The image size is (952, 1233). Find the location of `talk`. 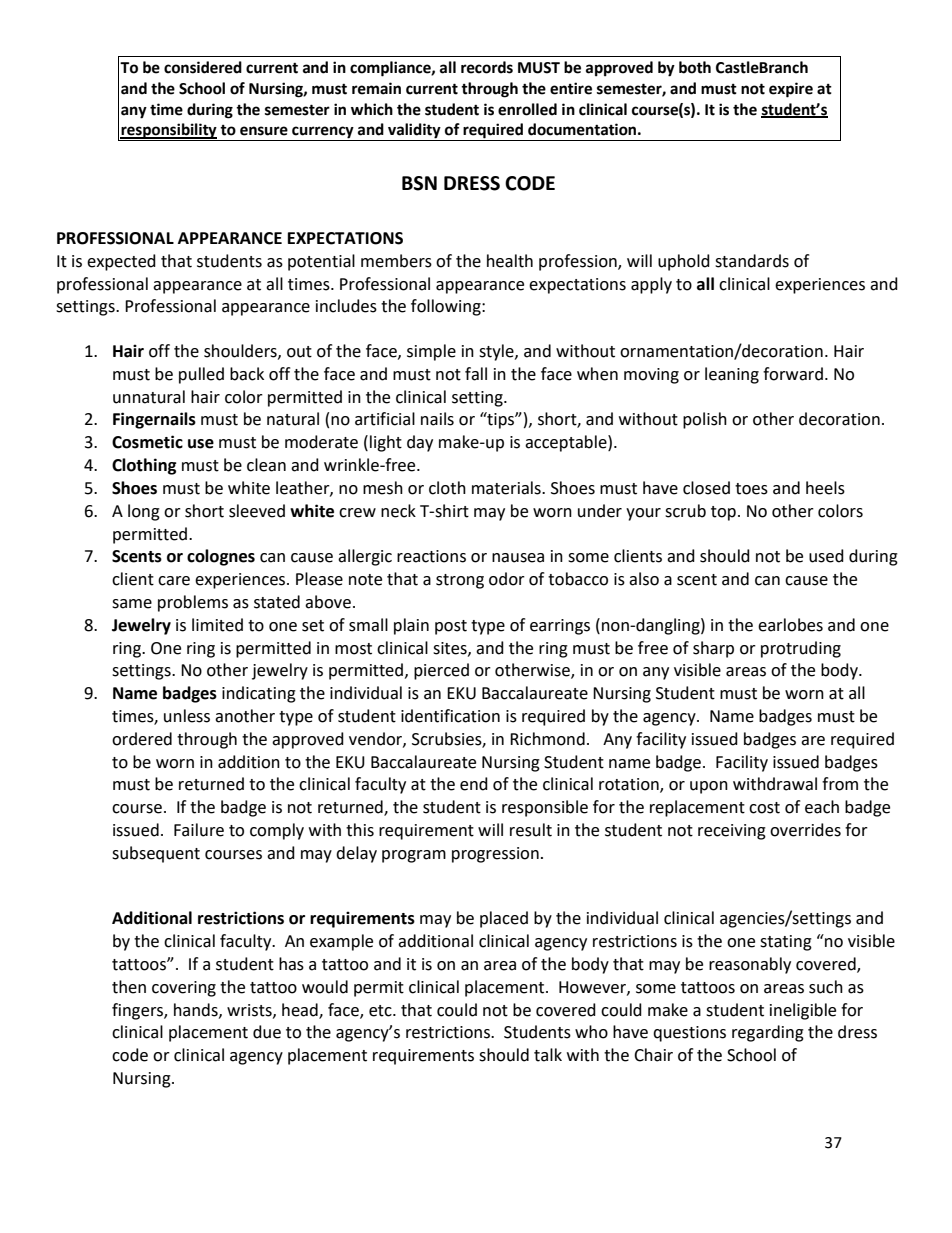

talk is located at coordinates (548, 1055).
